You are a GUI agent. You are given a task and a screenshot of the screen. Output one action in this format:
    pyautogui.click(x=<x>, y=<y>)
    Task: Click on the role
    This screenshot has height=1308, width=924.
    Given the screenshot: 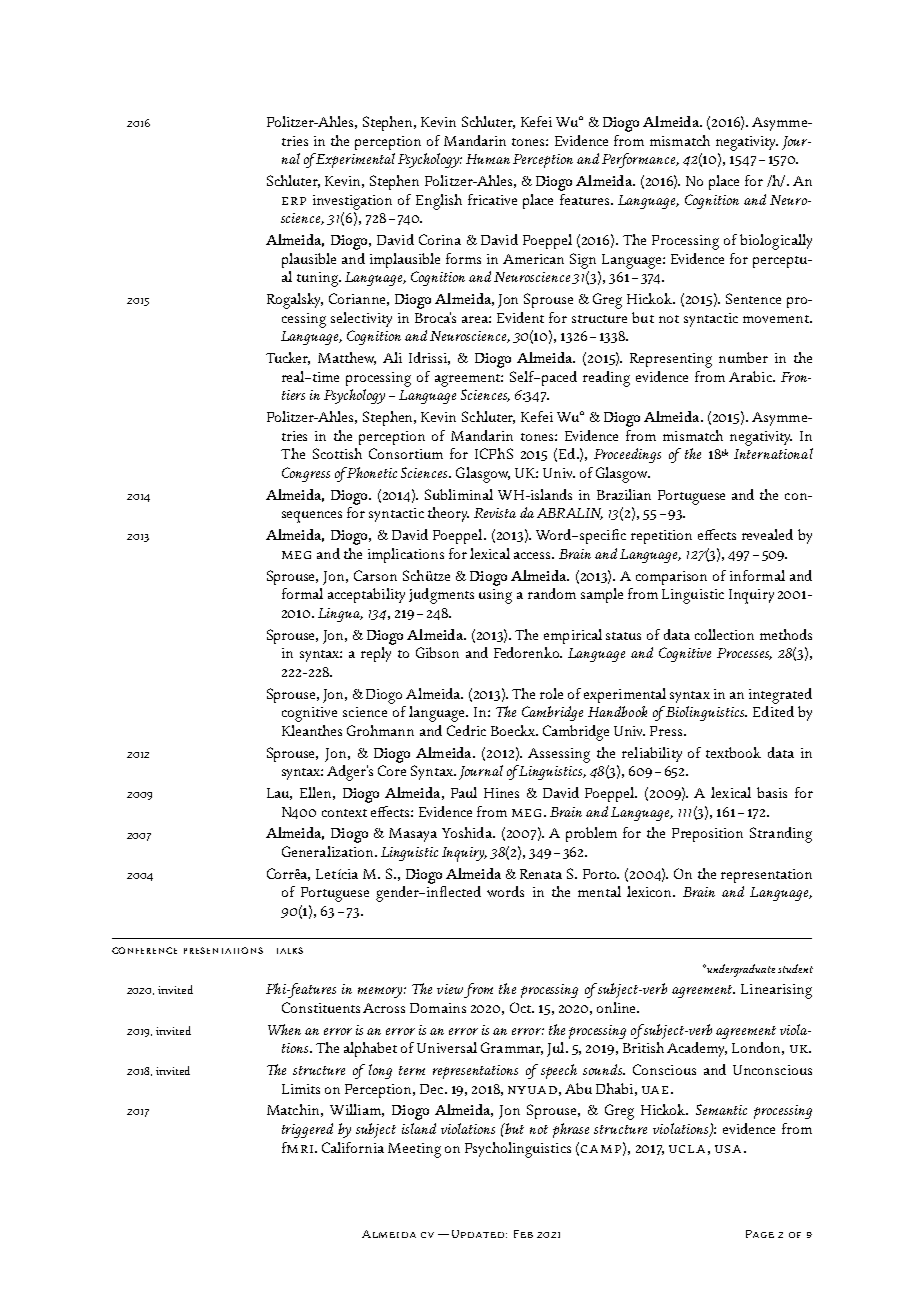 What is the action you would take?
    pyautogui.click(x=551, y=693)
